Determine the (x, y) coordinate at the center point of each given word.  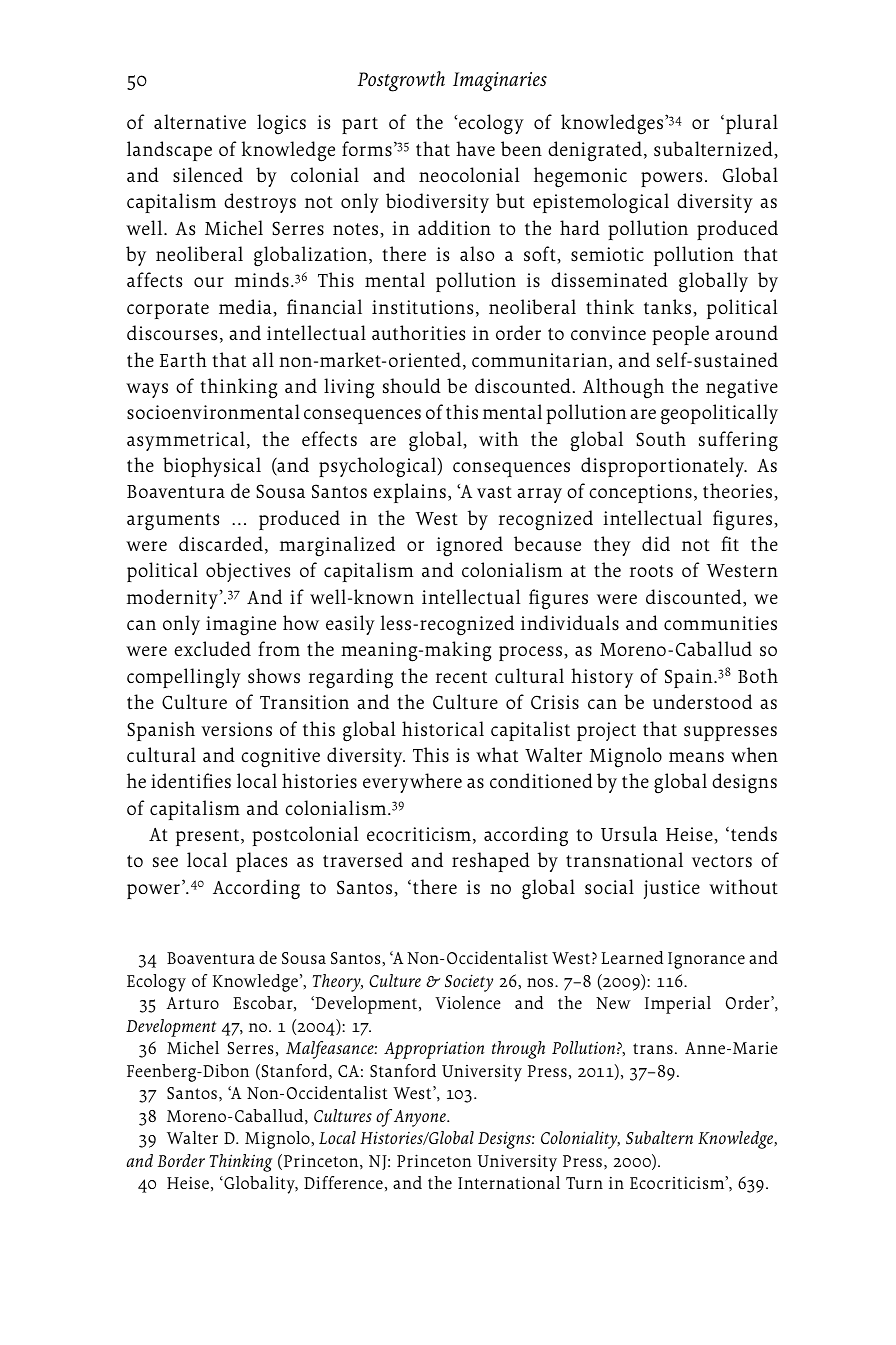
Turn (584, 1183)
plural (750, 124)
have (475, 148)
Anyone (421, 1118)
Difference (343, 1182)
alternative (200, 122)
